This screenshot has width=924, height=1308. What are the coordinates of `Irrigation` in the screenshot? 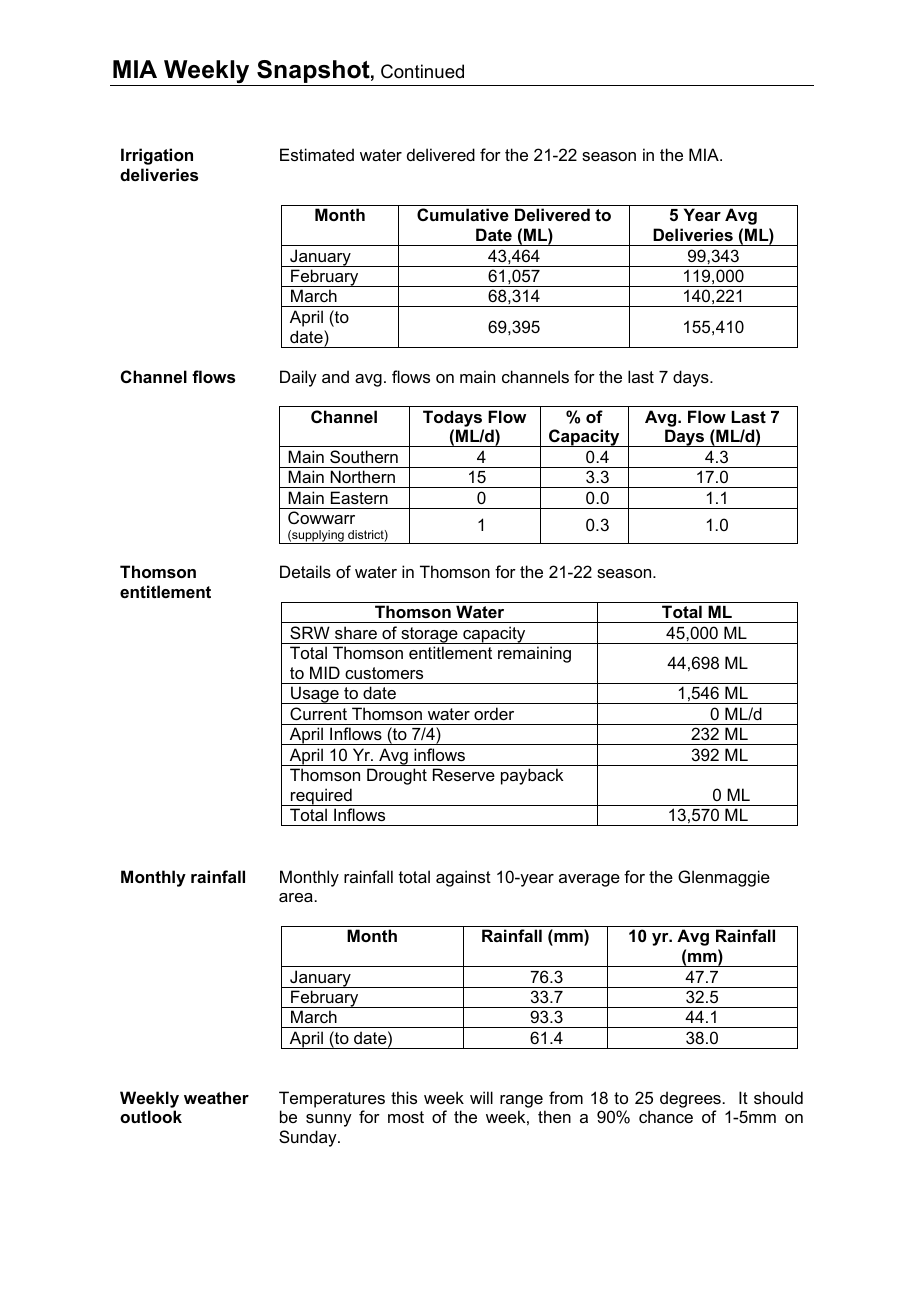 It's located at (157, 156).
